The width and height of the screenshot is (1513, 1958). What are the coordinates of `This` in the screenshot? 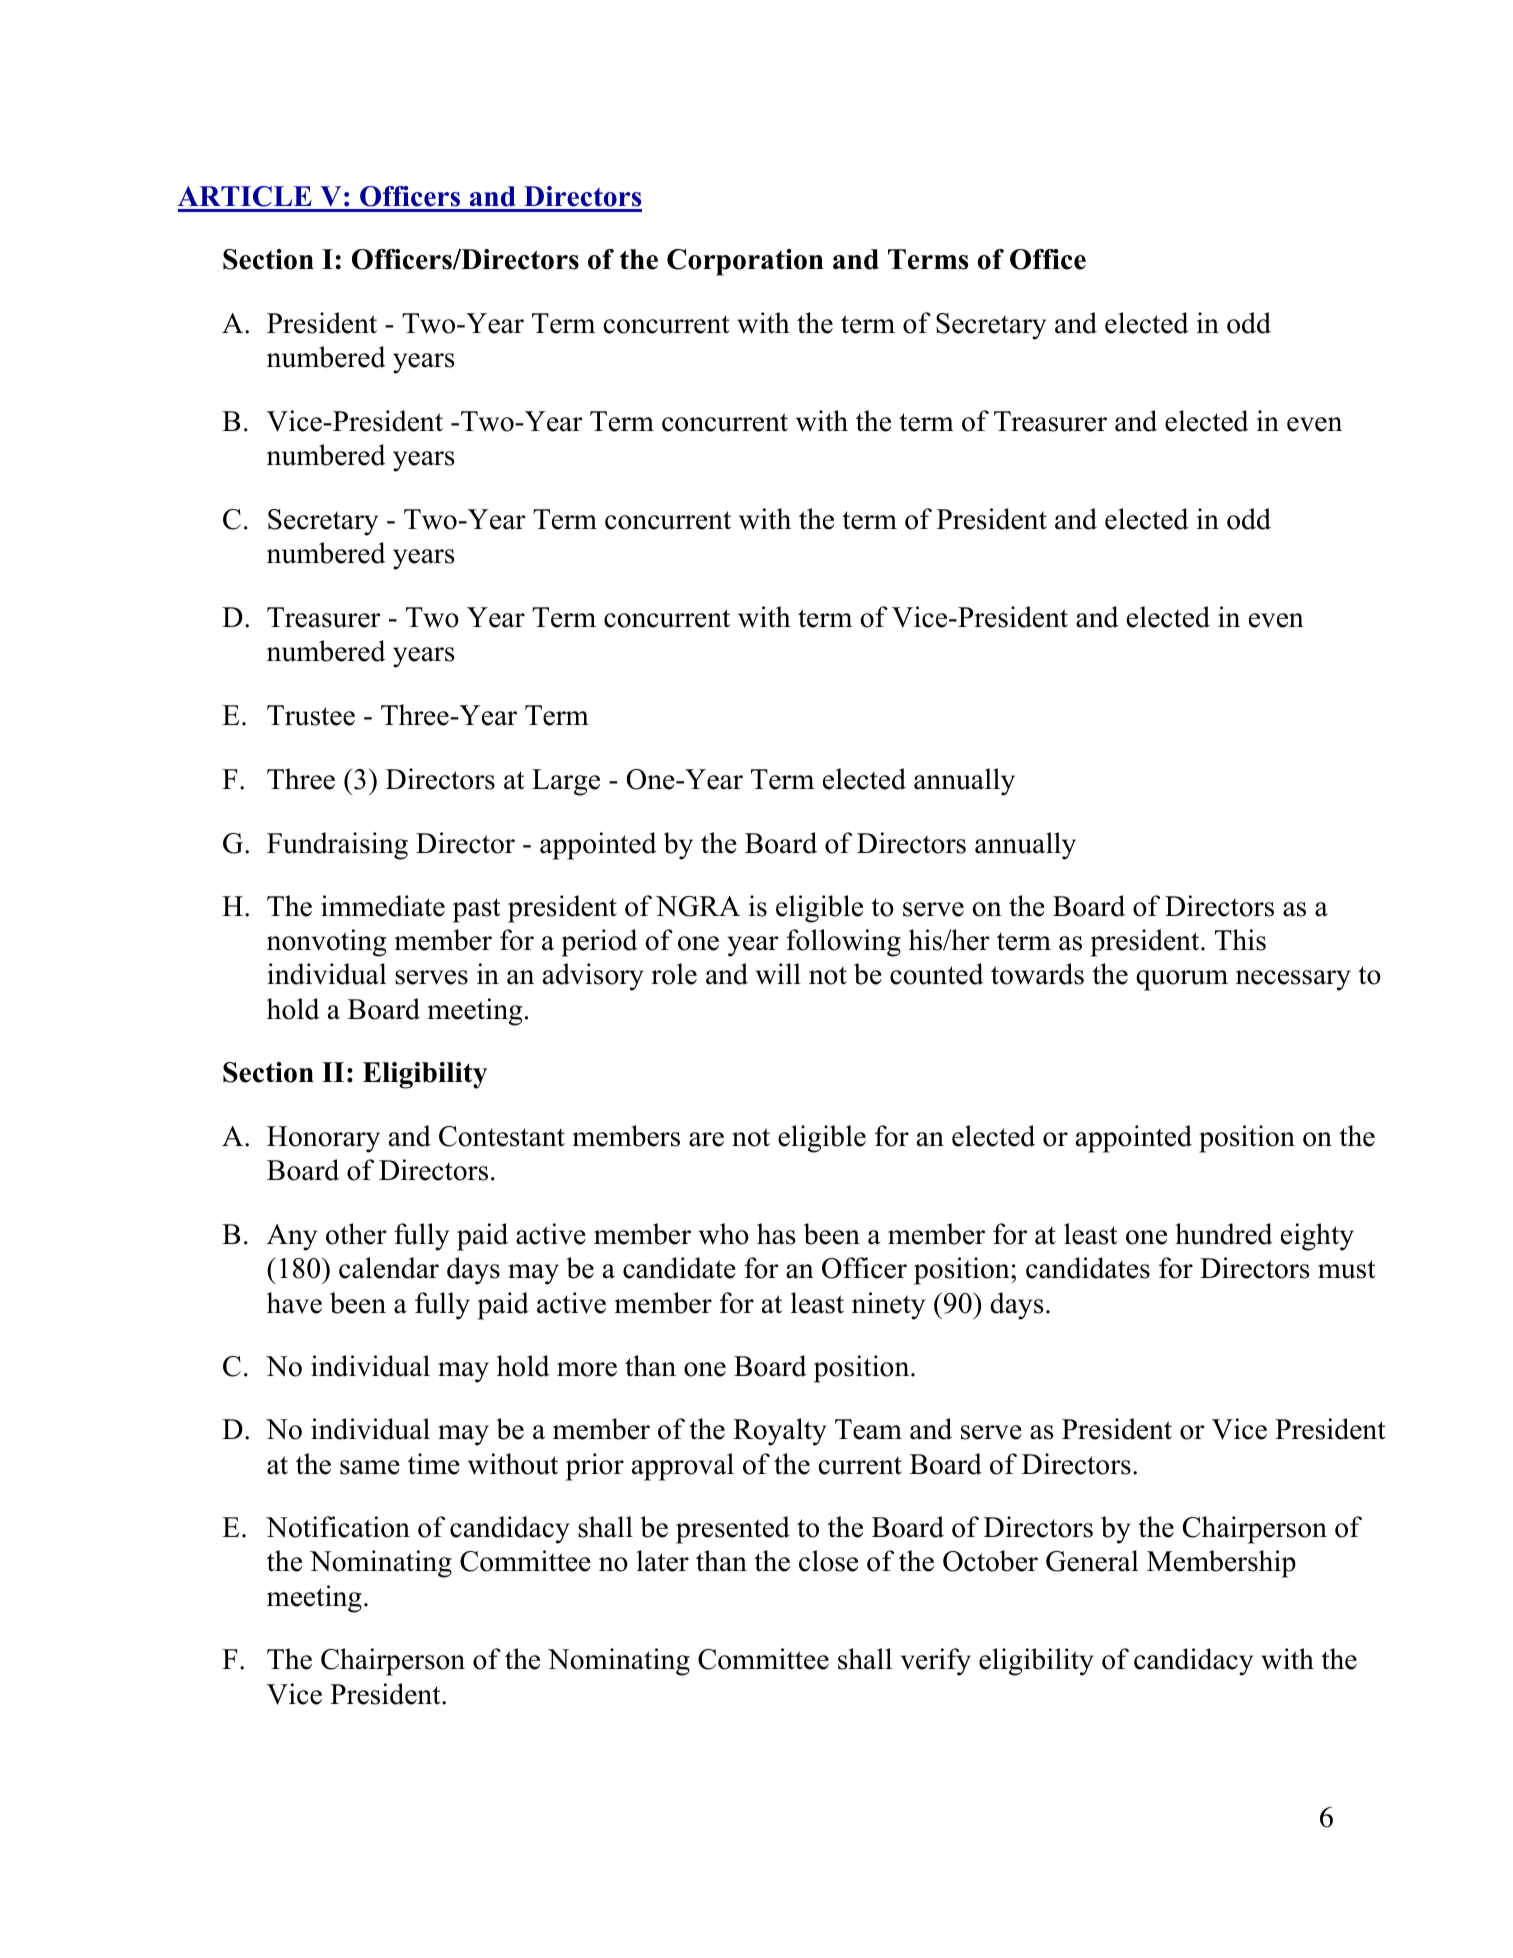 It's located at (1240, 940).
